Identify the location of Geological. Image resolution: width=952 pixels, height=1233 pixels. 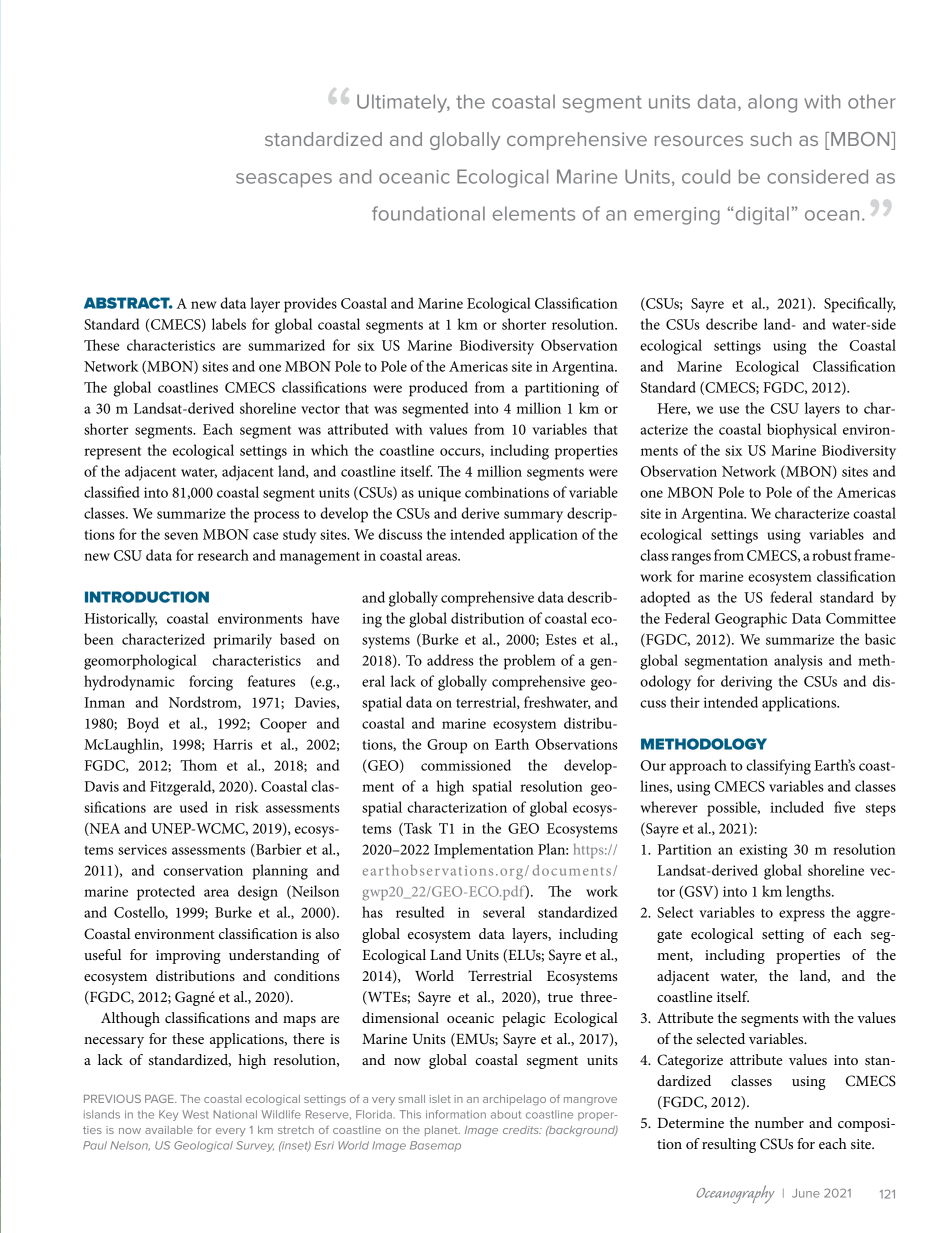
(203, 1146).
